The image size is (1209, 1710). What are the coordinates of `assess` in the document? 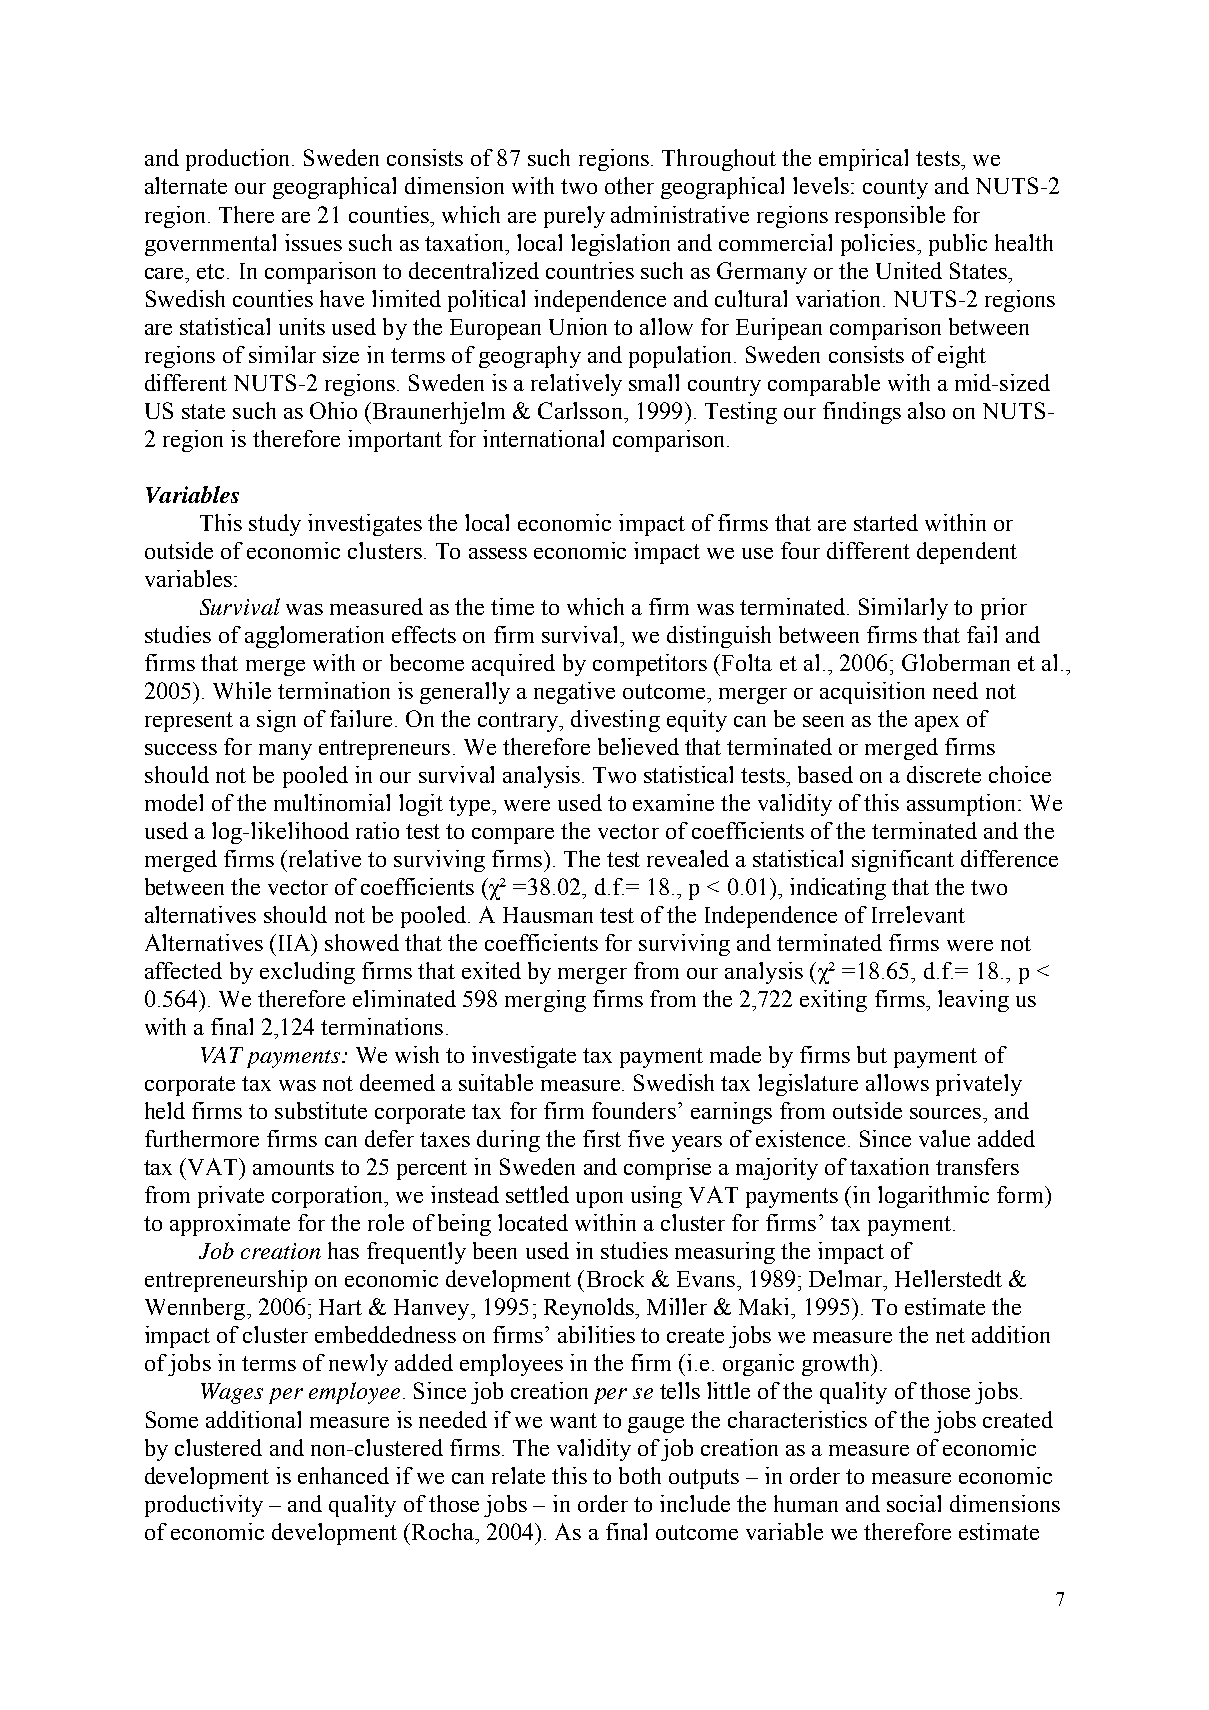 It's located at (498, 553).
